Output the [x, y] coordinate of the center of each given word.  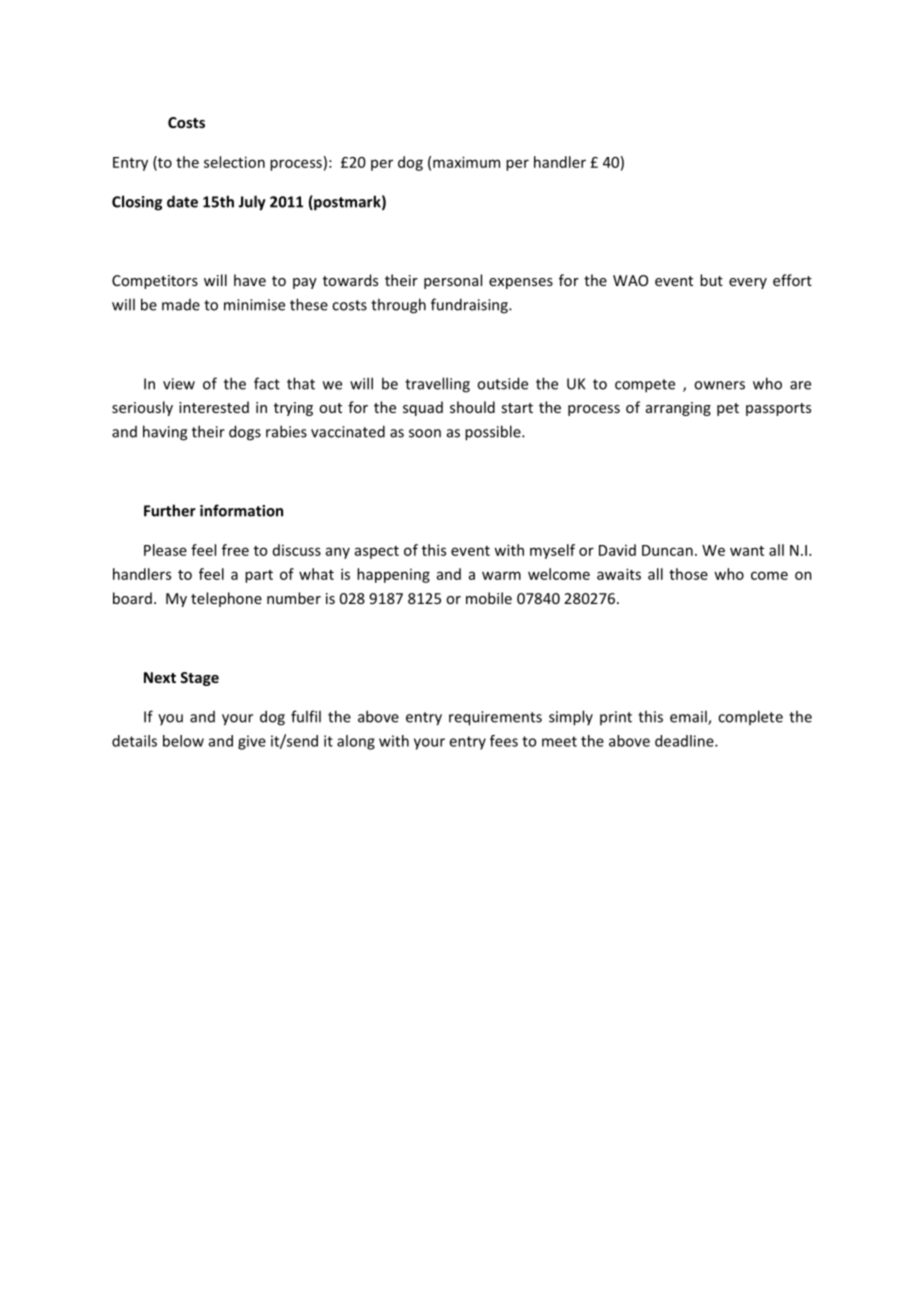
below [183, 741]
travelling [437, 385]
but [711, 280]
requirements [495, 718]
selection [234, 162]
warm [501, 575]
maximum [466, 162]
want [747, 551]
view [179, 384]
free [235, 550]
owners [719, 385]
